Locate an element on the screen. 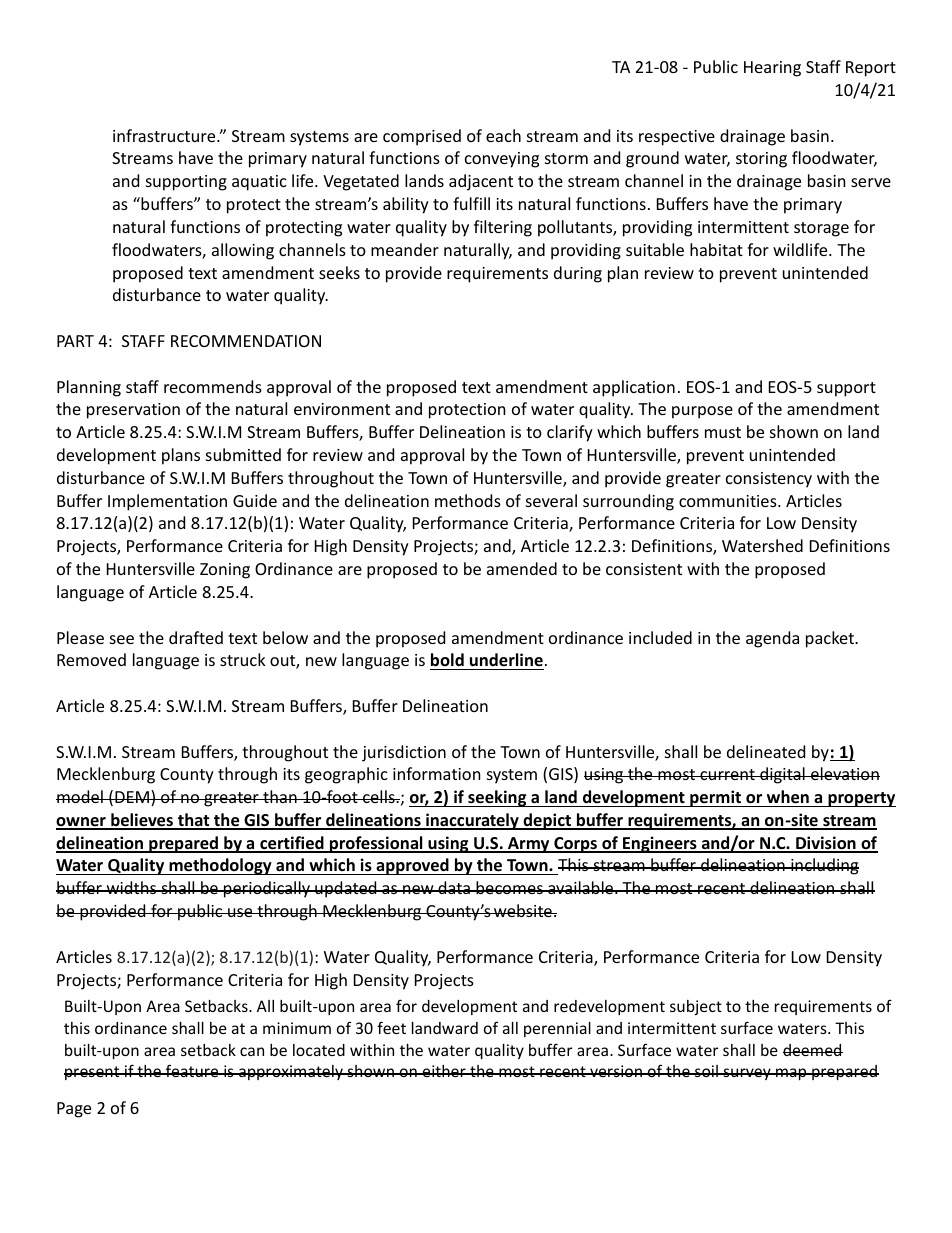  widths is located at coordinates (131, 887).
